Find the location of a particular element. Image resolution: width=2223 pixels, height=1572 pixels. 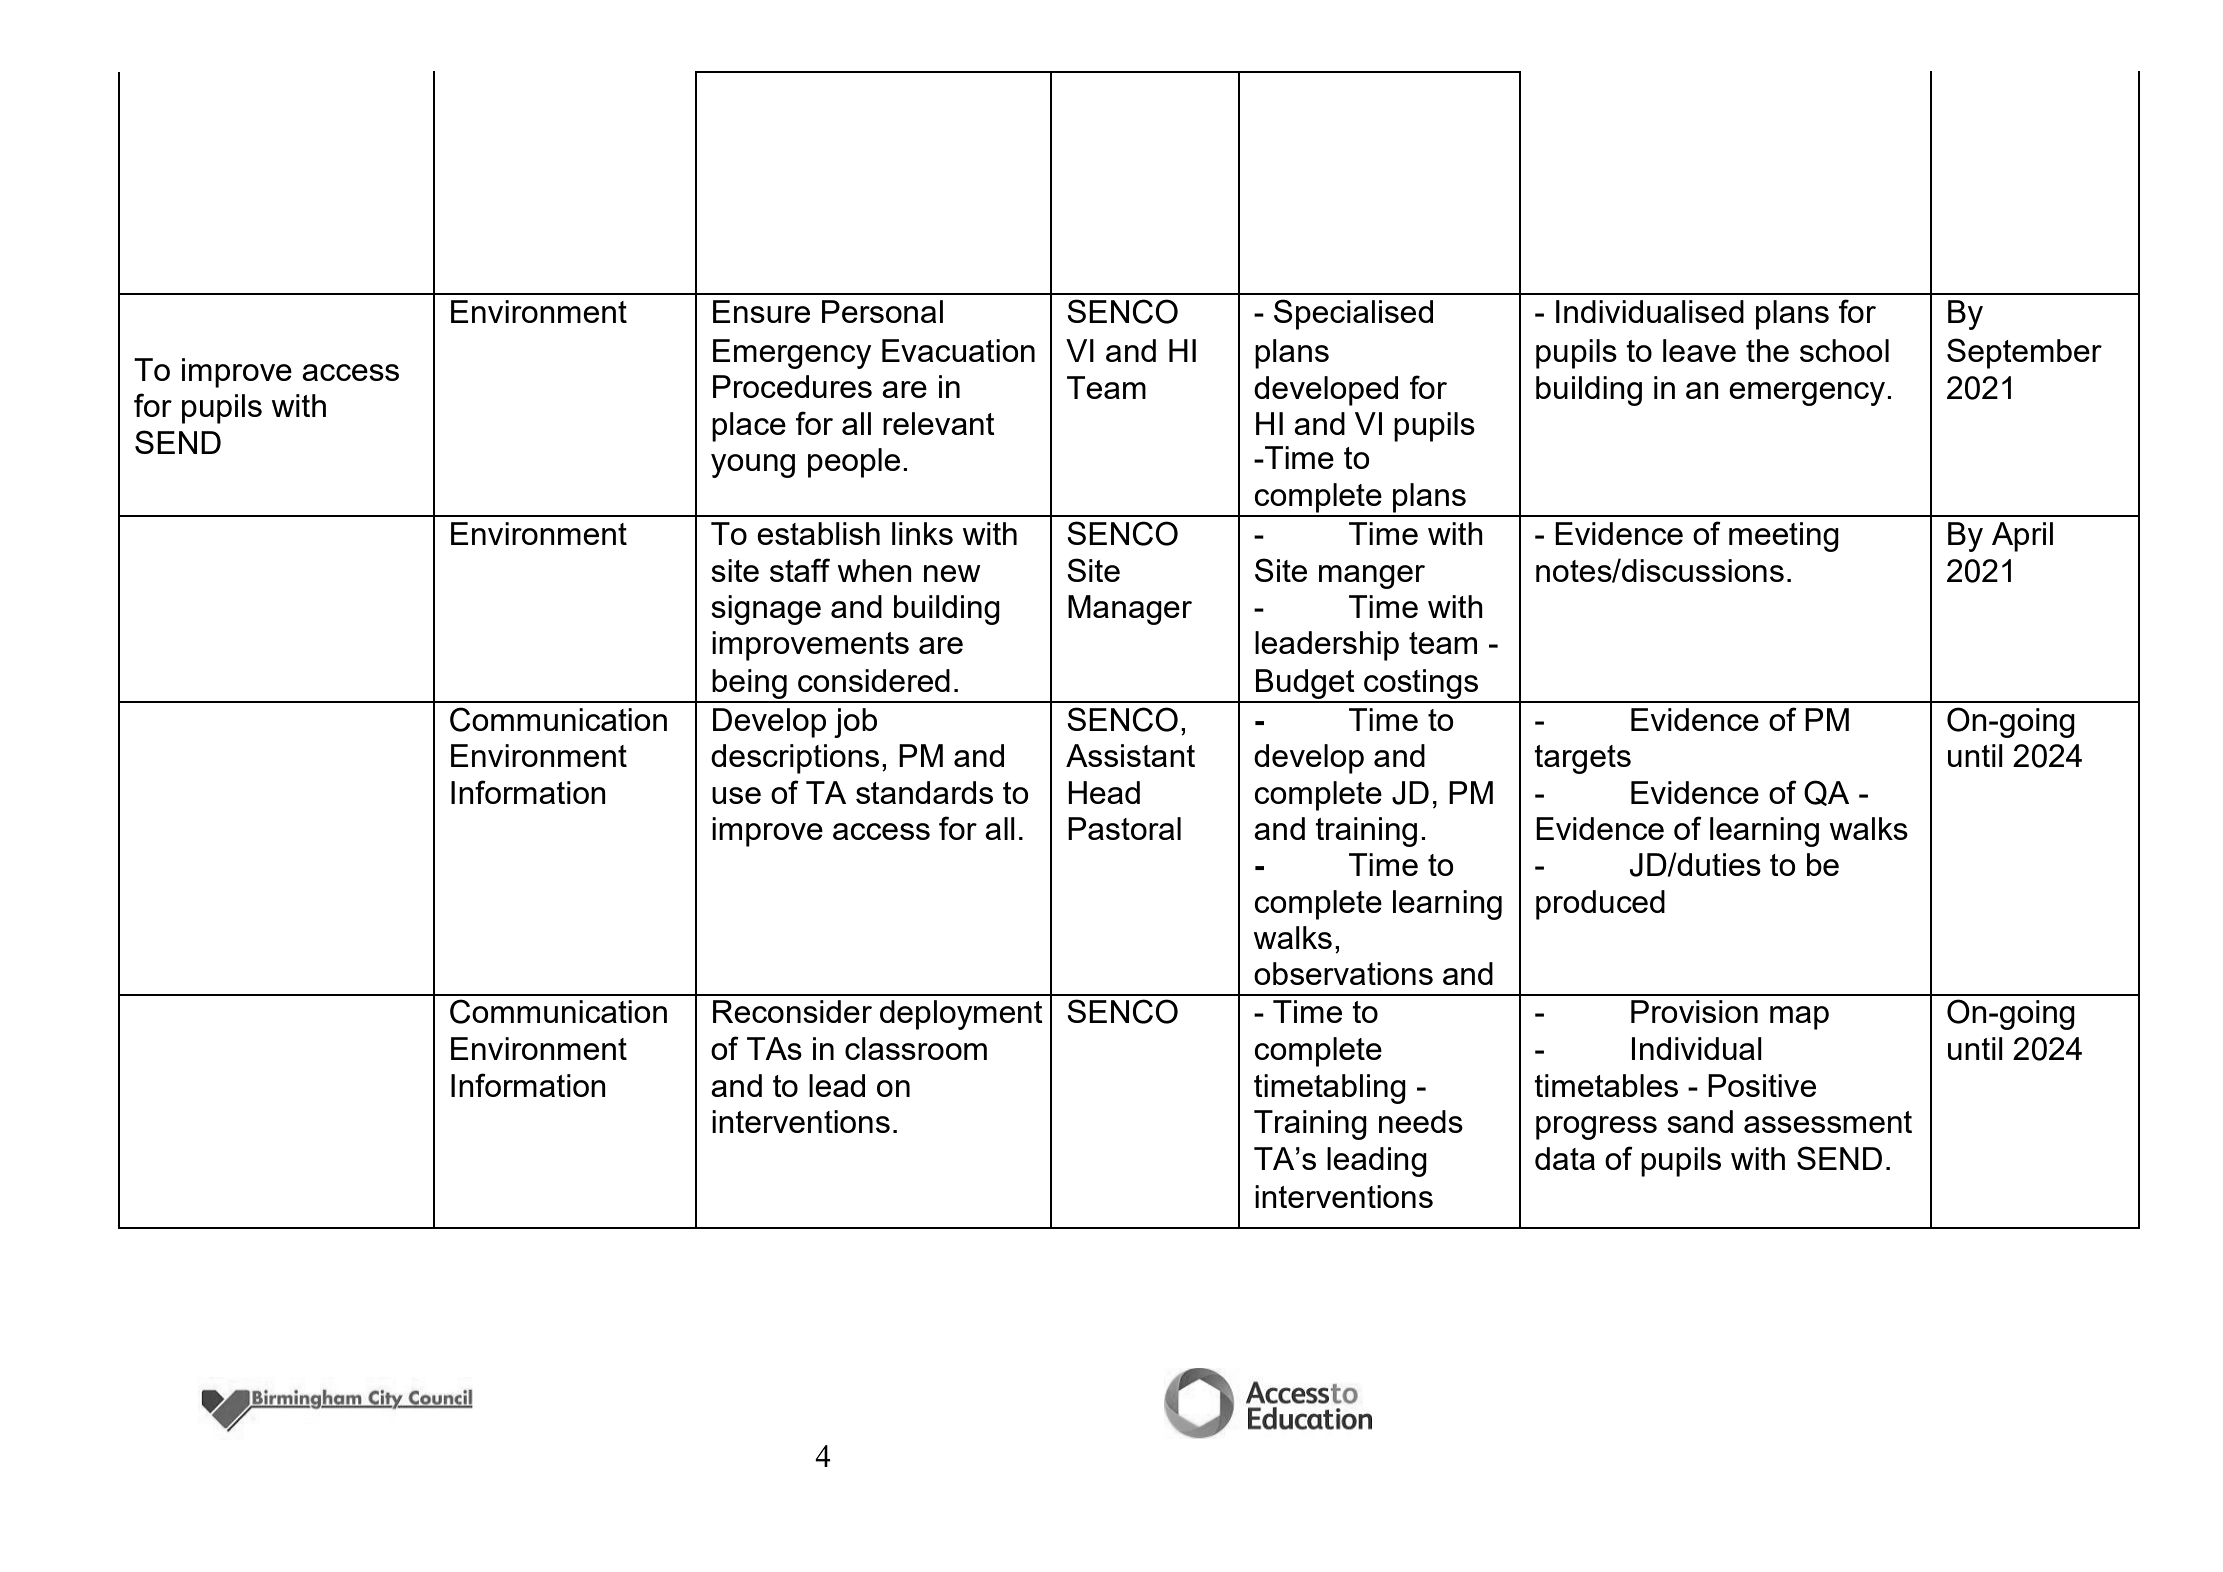

Specialised is located at coordinates (1353, 314).
